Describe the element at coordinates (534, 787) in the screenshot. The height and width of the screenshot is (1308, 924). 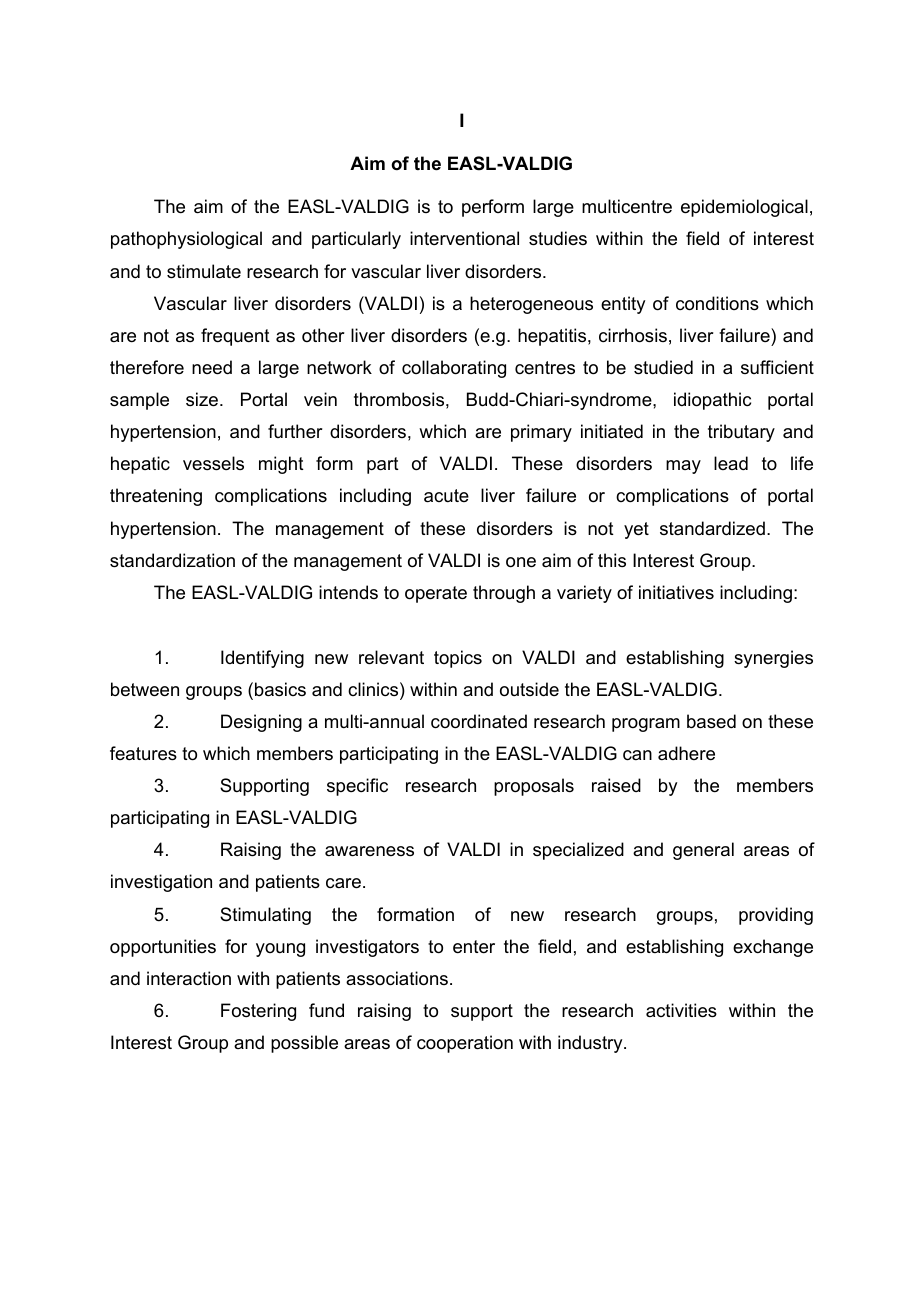
I see `proposals` at that location.
